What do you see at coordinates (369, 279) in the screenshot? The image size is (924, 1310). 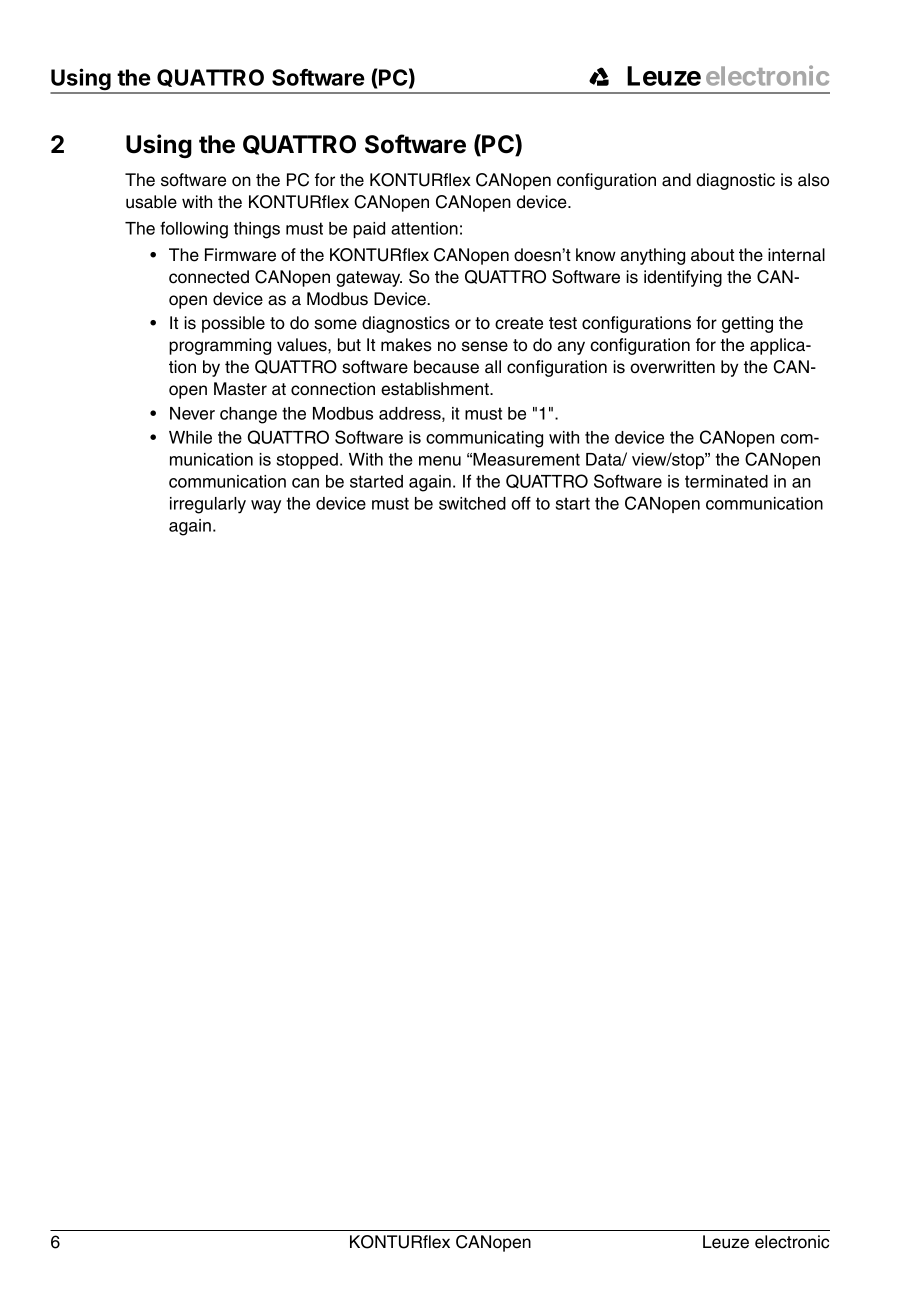 I see `gateway` at bounding box center [369, 279].
